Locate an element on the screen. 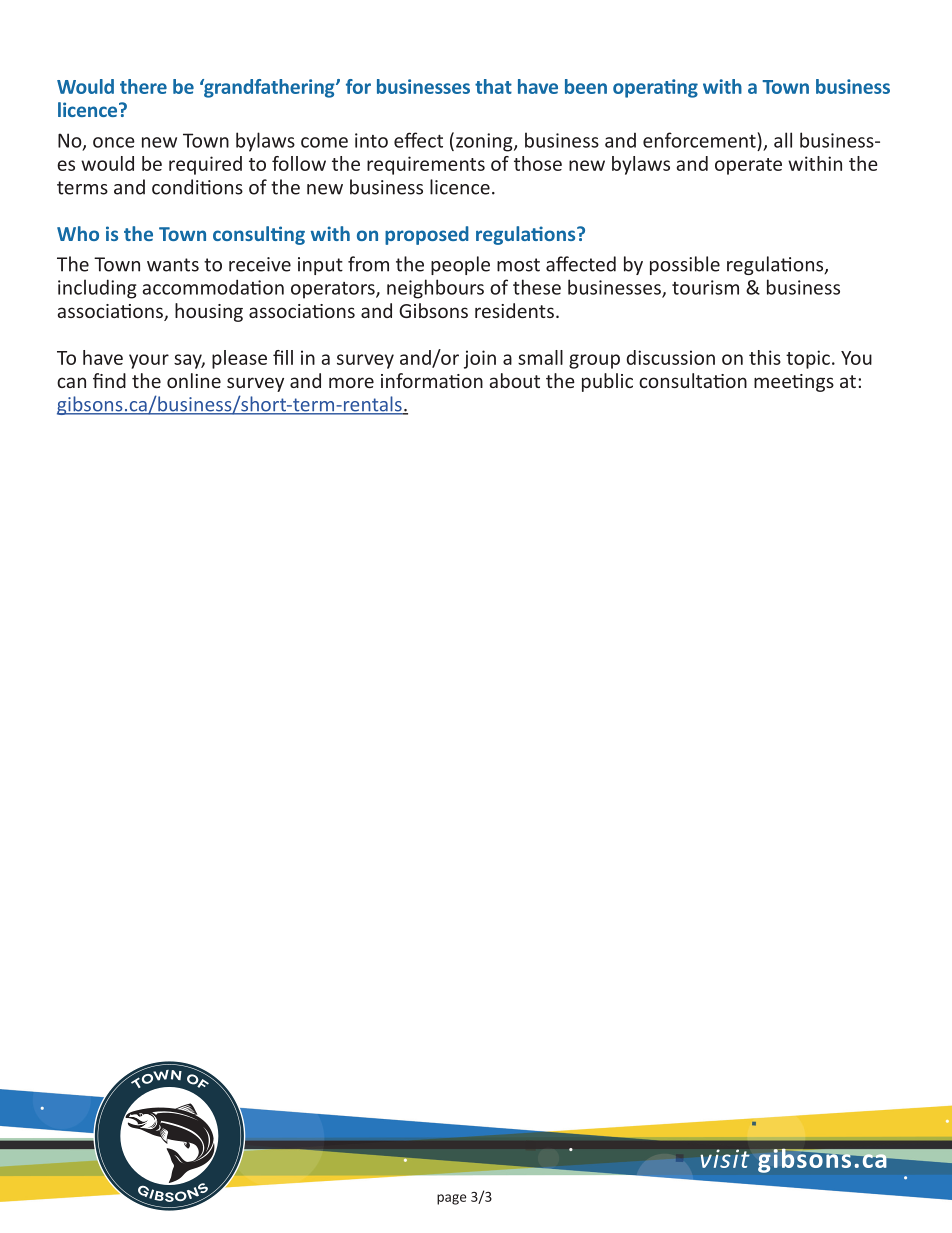 This screenshot has height=1233, width=952. more is located at coordinates (351, 382).
